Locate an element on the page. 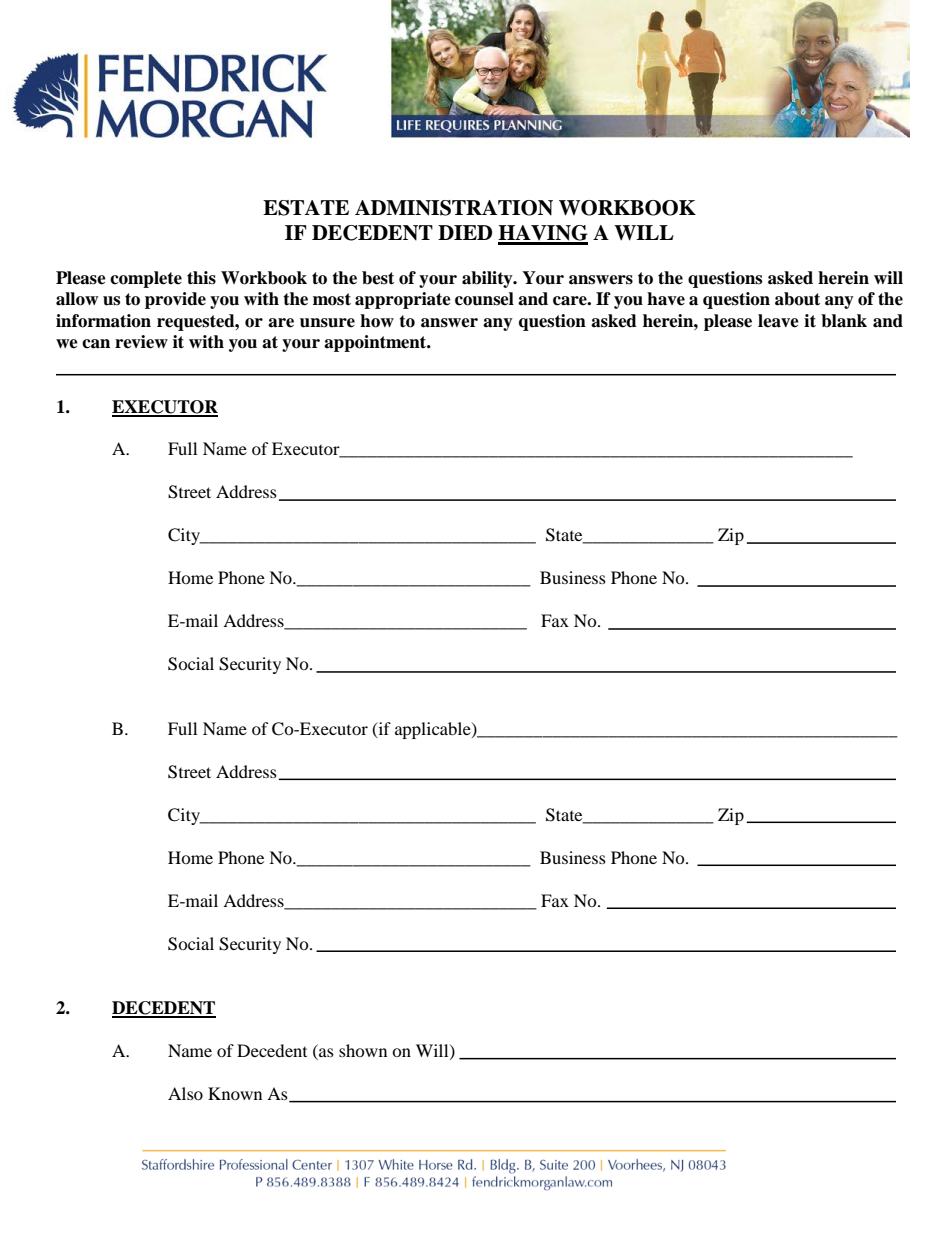 The image size is (952, 1233). appointment is located at coordinates (376, 343).
